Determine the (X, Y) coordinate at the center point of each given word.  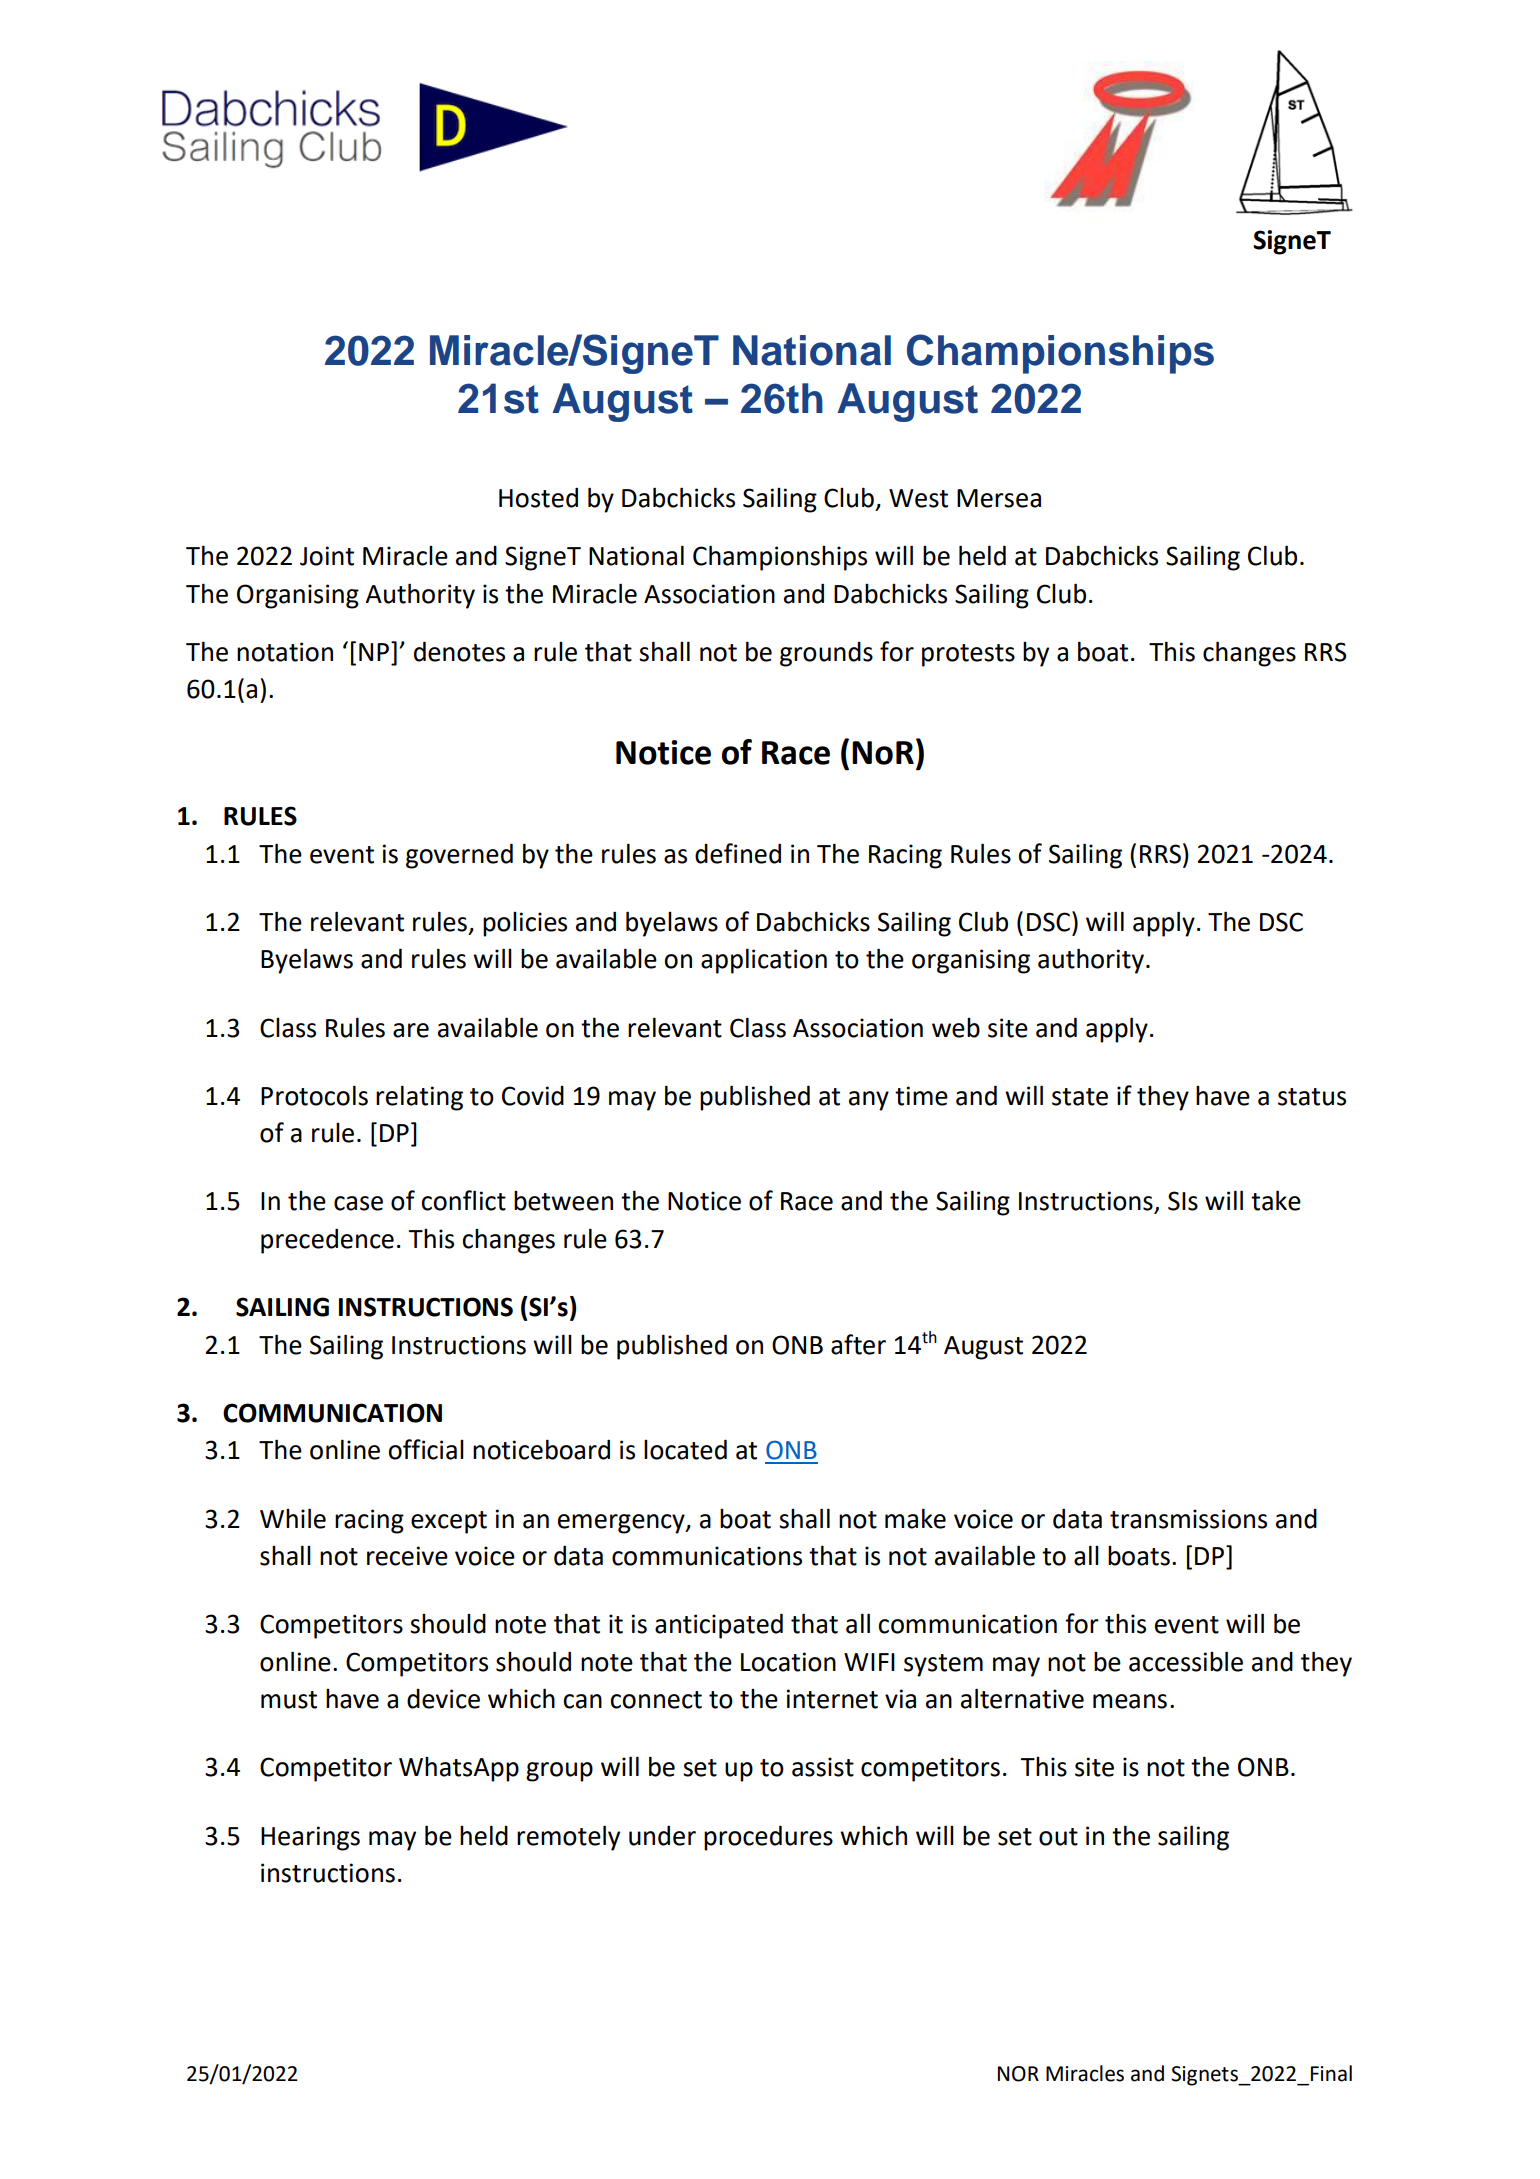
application (764, 961)
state (1080, 1097)
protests (968, 655)
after (858, 1344)
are (411, 1030)
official (426, 1449)
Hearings (310, 1838)
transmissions (1188, 1519)
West (918, 498)
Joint (327, 556)
